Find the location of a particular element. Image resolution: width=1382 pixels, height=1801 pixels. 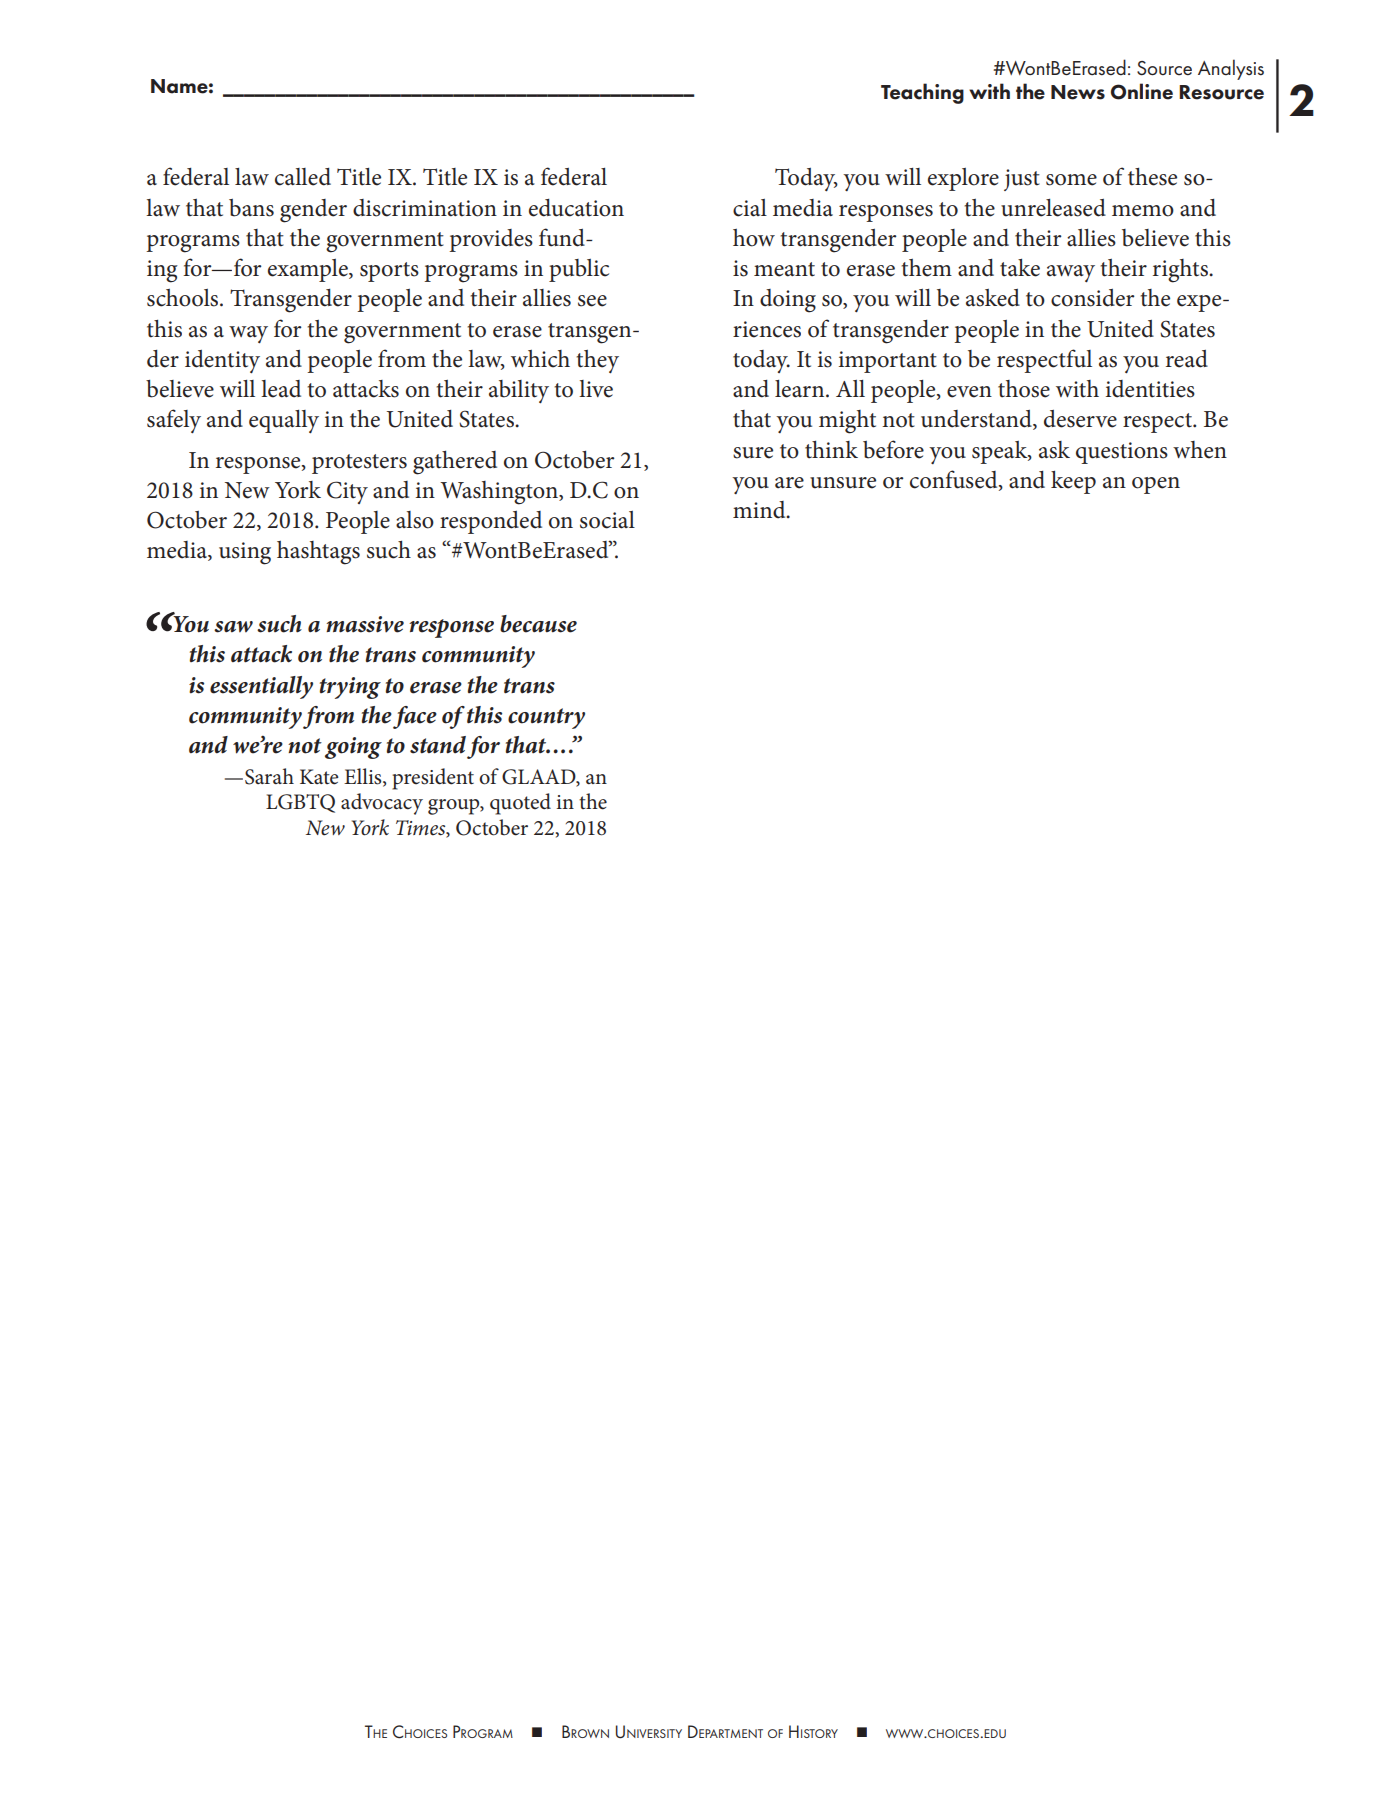

called is located at coordinates (303, 177).
